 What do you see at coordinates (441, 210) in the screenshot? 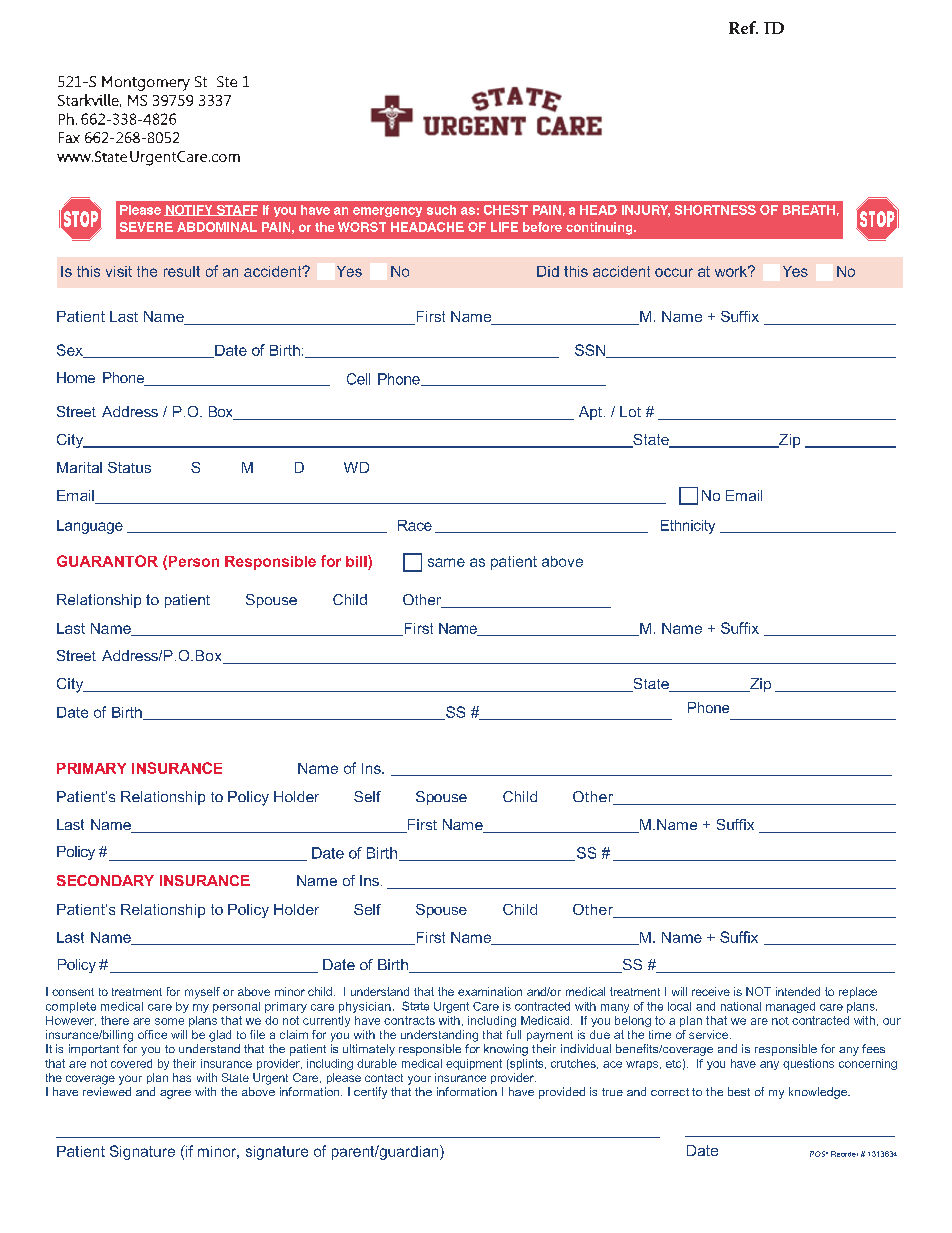
I see `such` at bounding box center [441, 210].
